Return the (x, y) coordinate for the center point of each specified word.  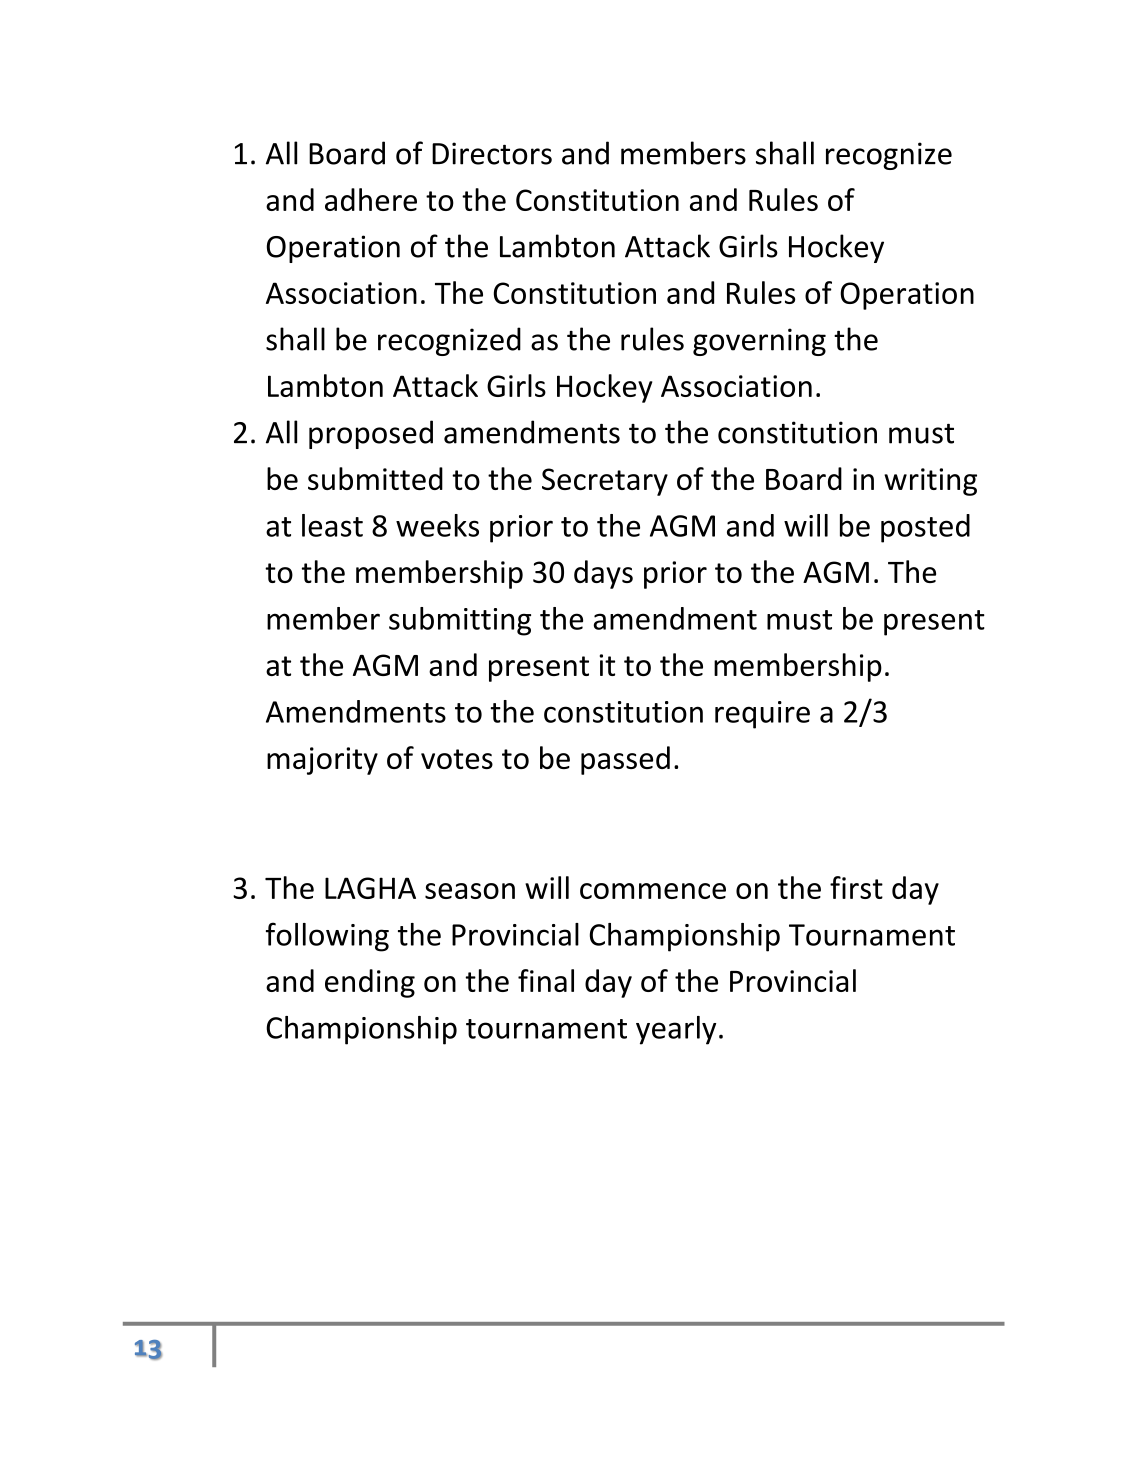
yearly (676, 1030)
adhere (371, 199)
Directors (492, 153)
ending (370, 983)
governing (759, 342)
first (856, 887)
